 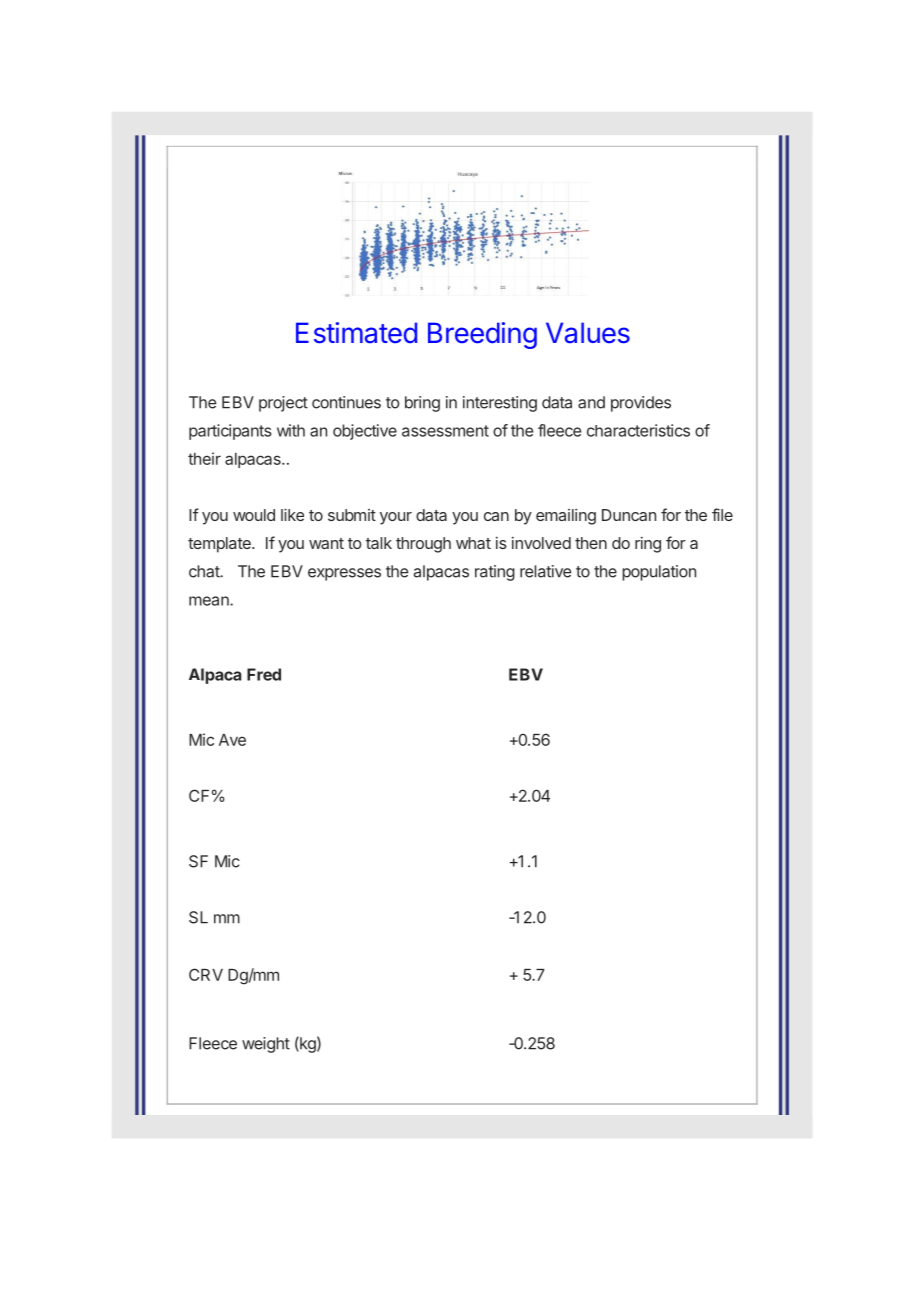 I want to click on Breeding, so click(x=482, y=335).
